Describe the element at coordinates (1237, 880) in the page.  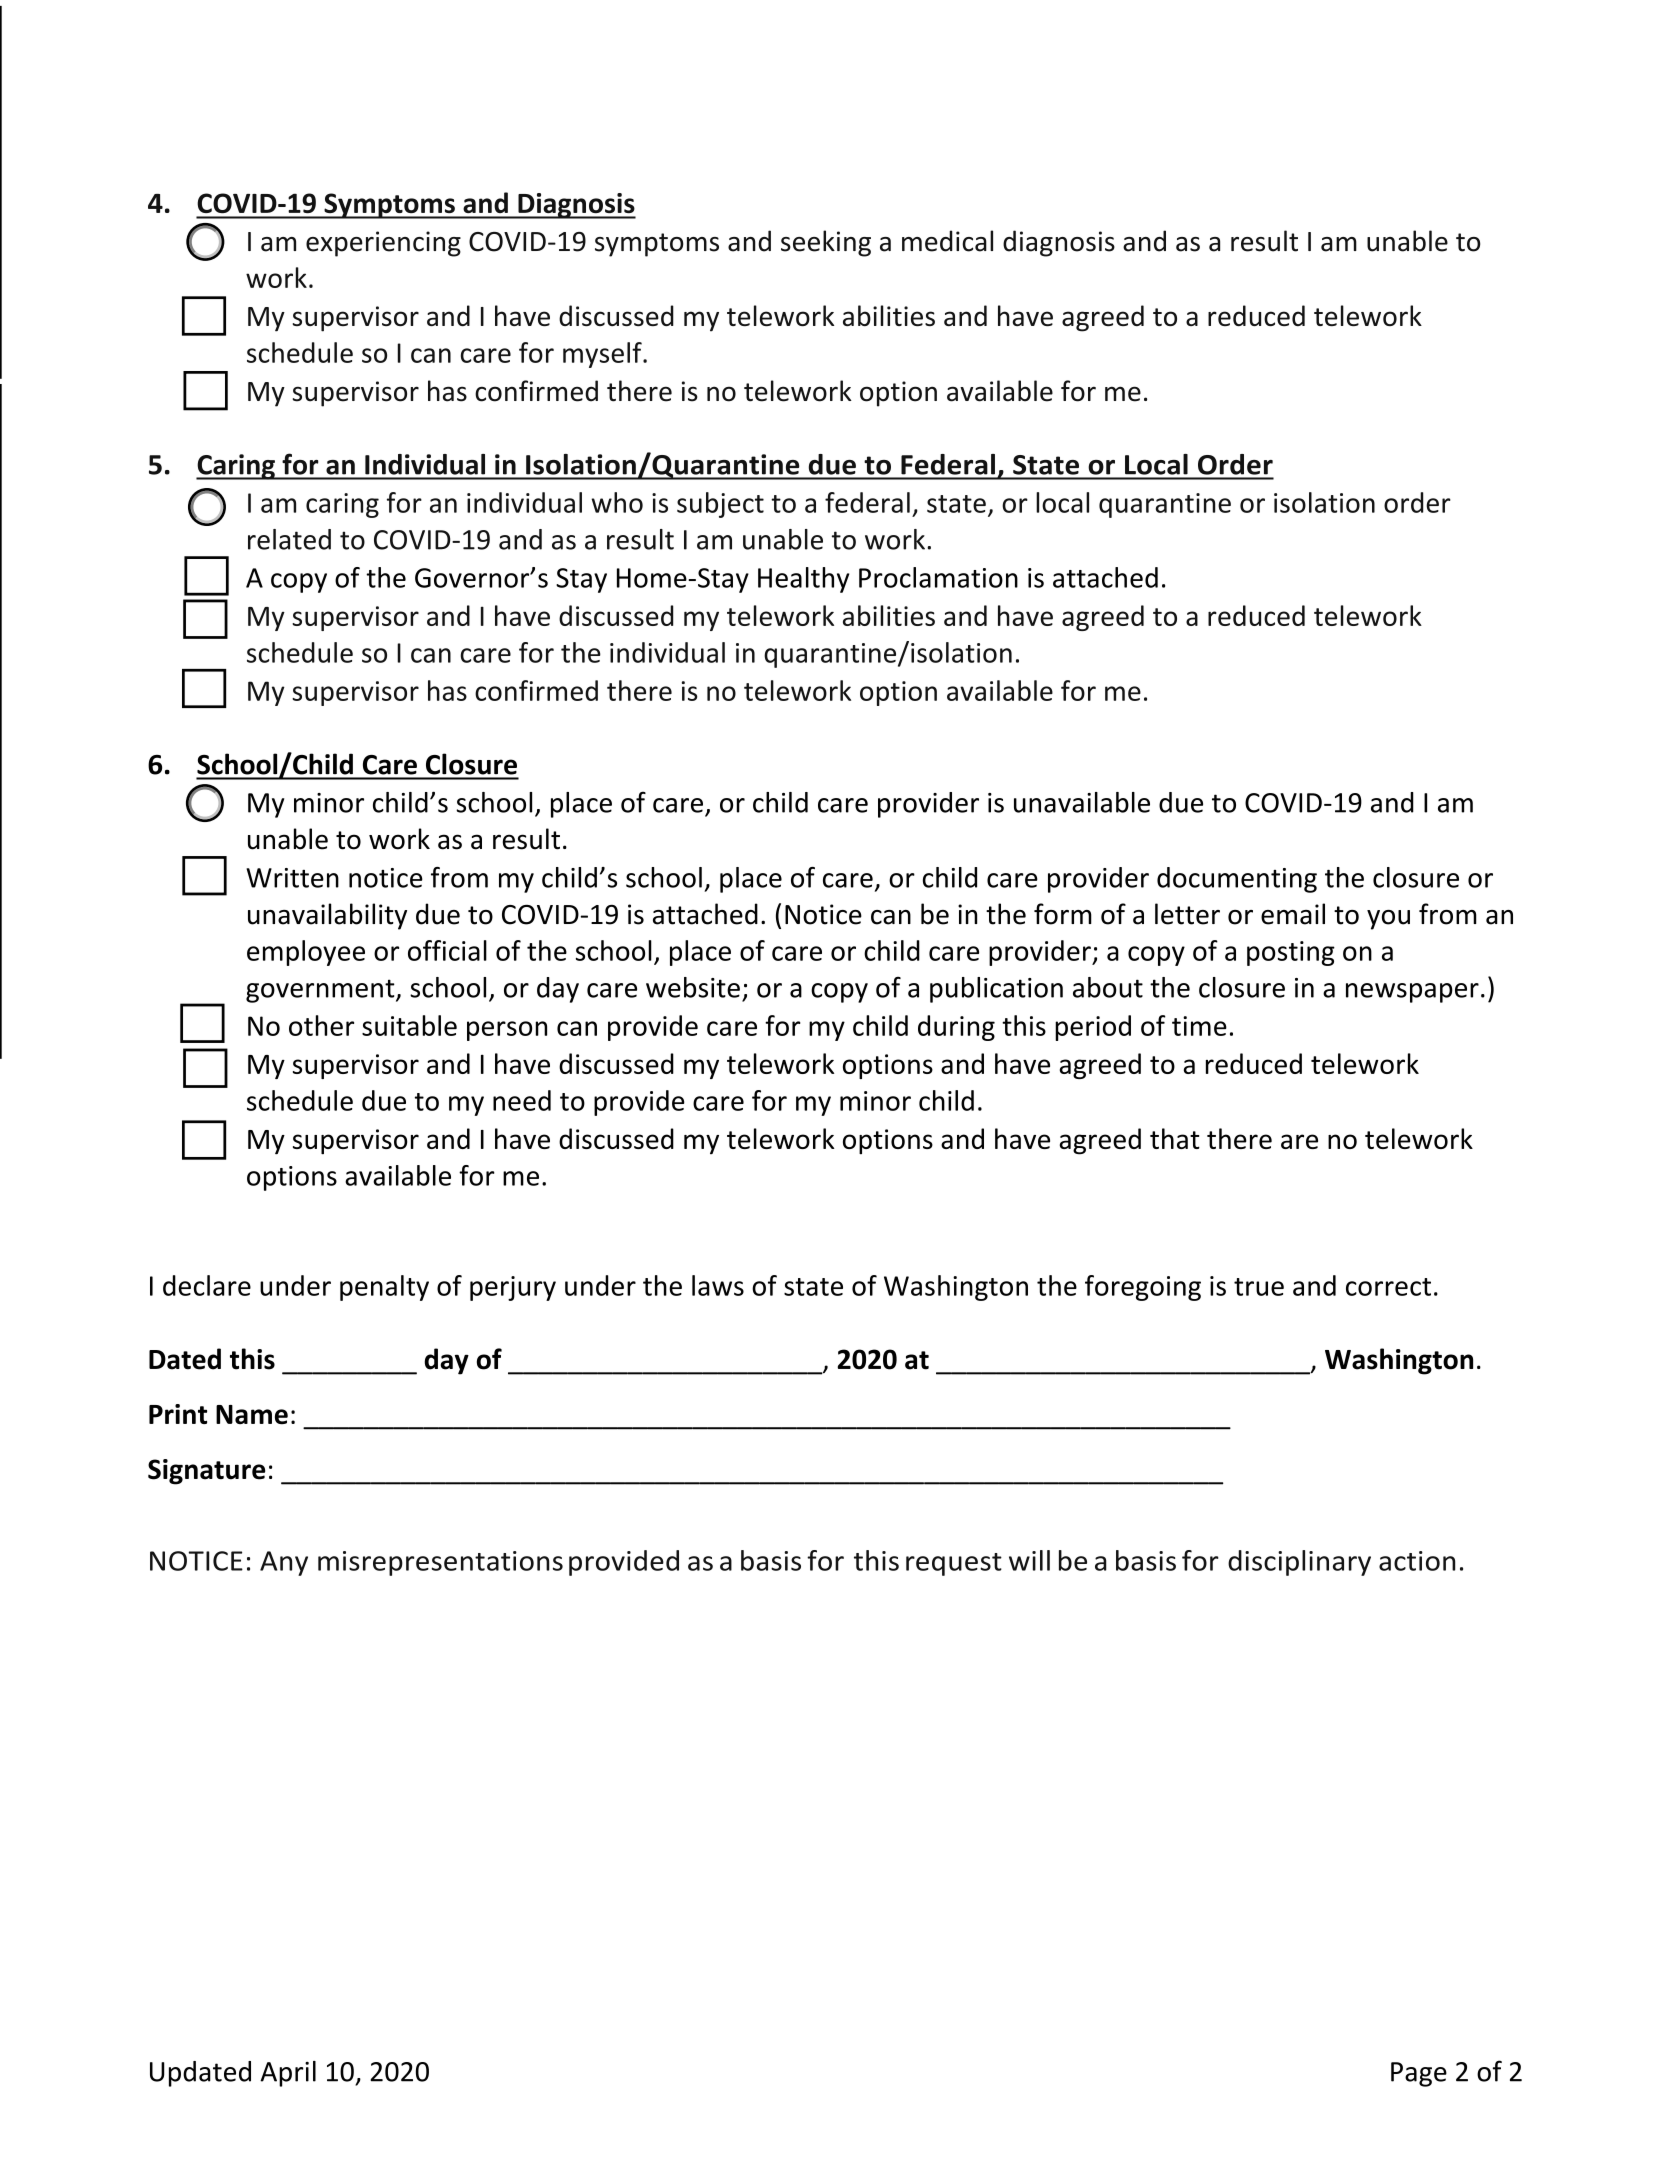
I see `documenting` at that location.
